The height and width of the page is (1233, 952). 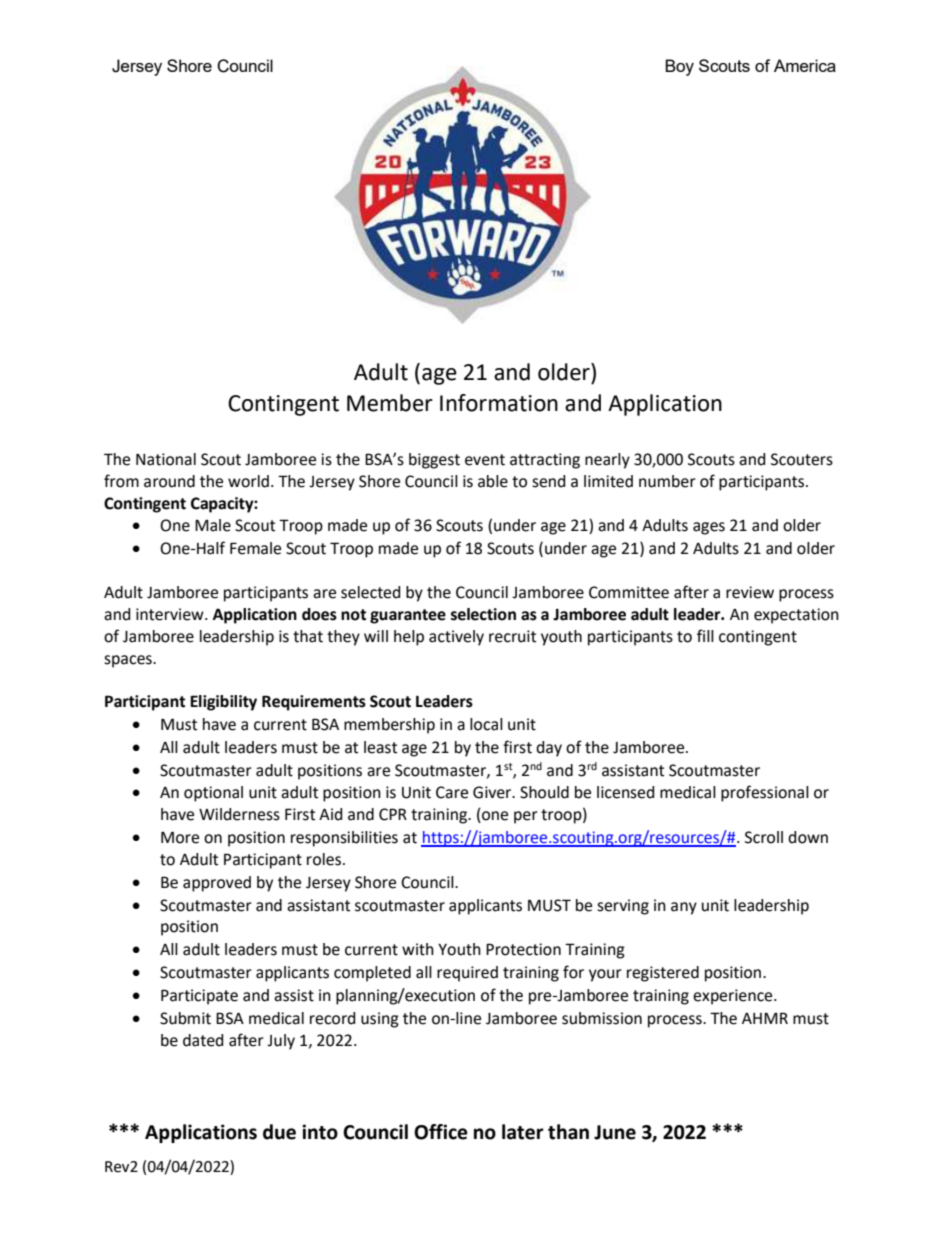 I want to click on Boy, so click(x=679, y=67).
